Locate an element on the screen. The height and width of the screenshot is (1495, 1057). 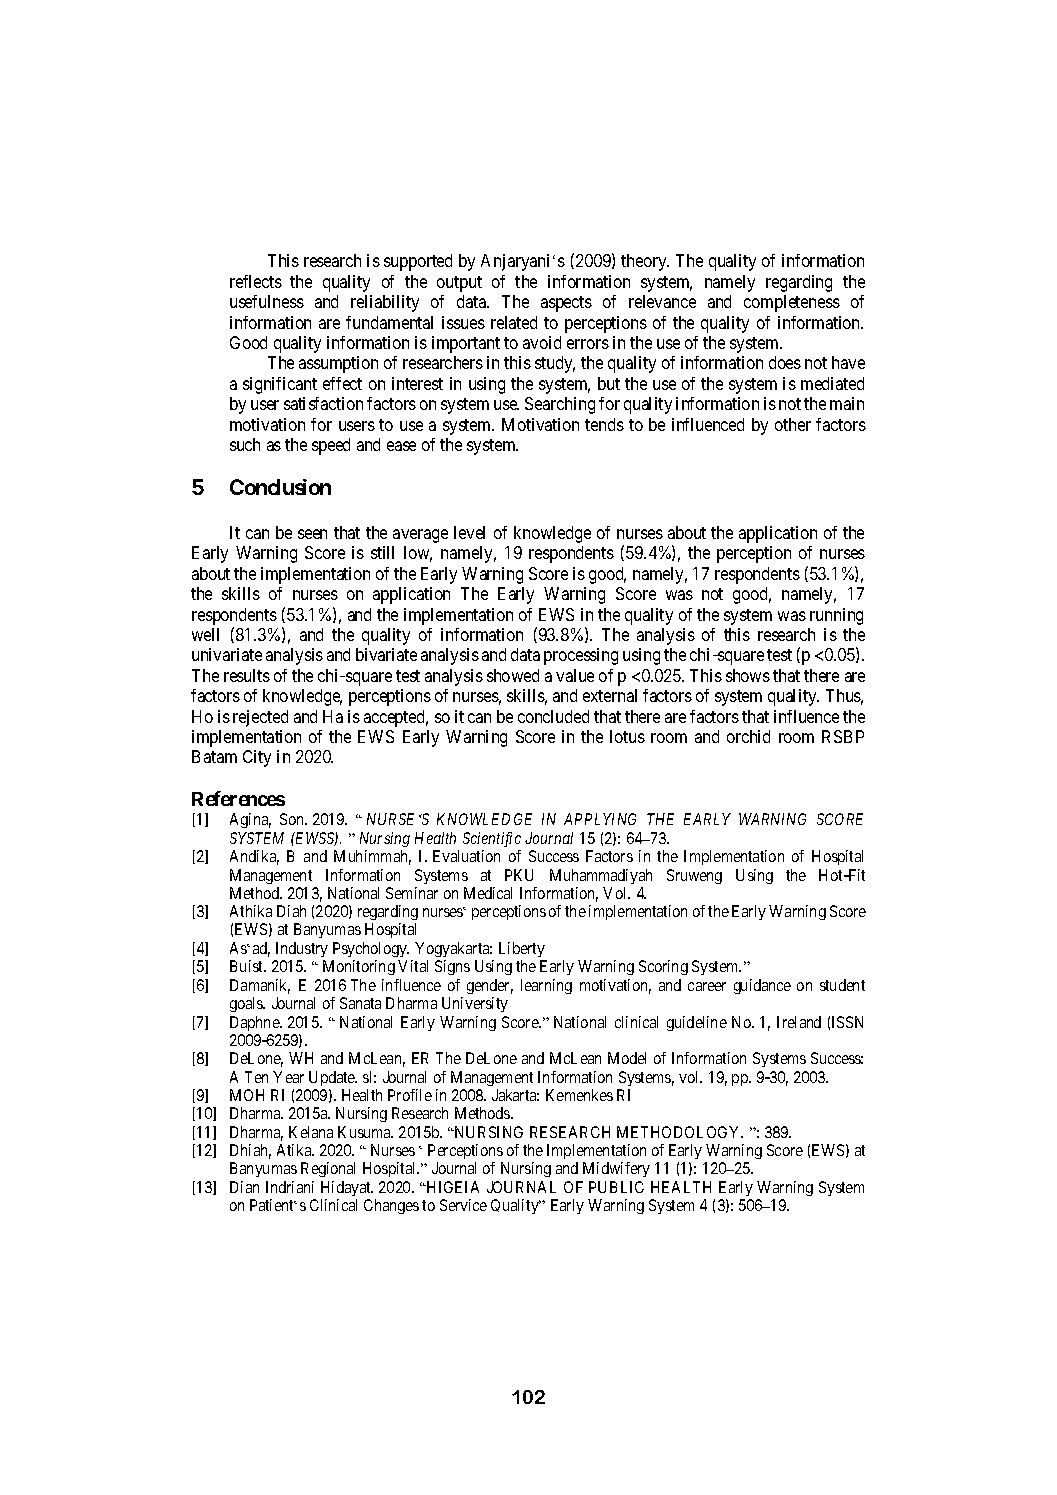
concluded is located at coordinates (553, 716).
